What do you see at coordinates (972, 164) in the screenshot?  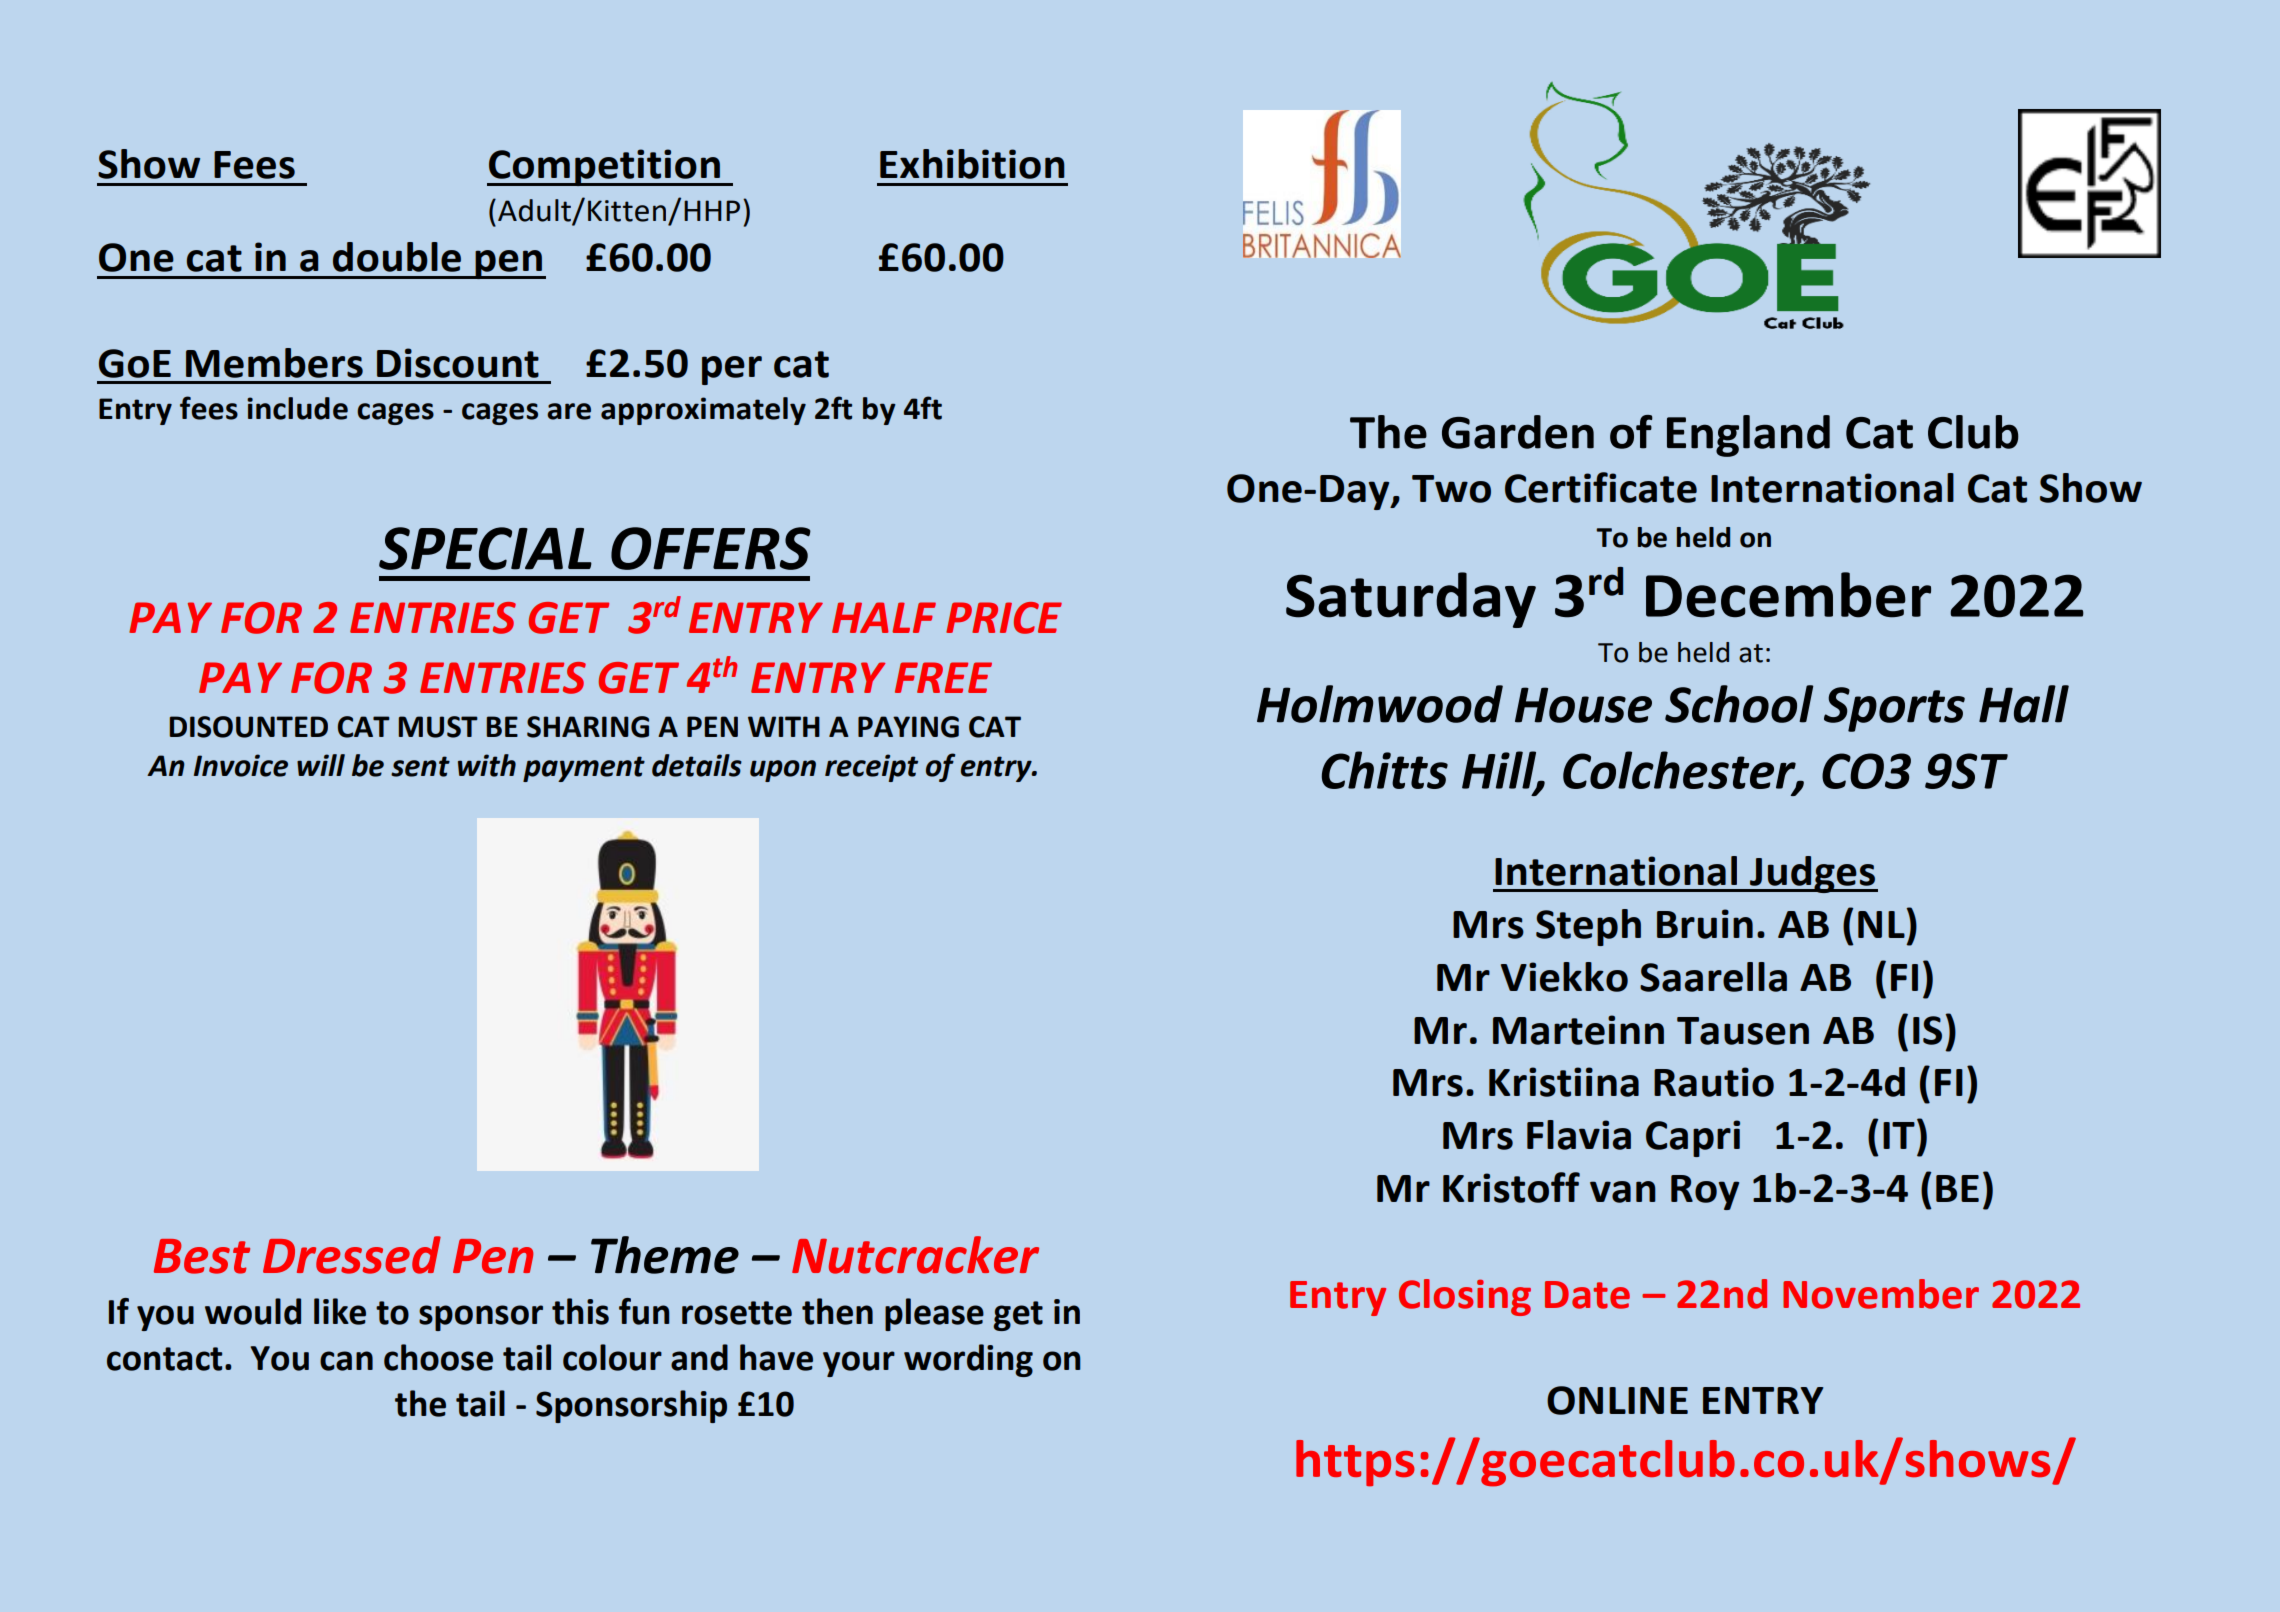 I see `Exhibition` at bounding box center [972, 164].
